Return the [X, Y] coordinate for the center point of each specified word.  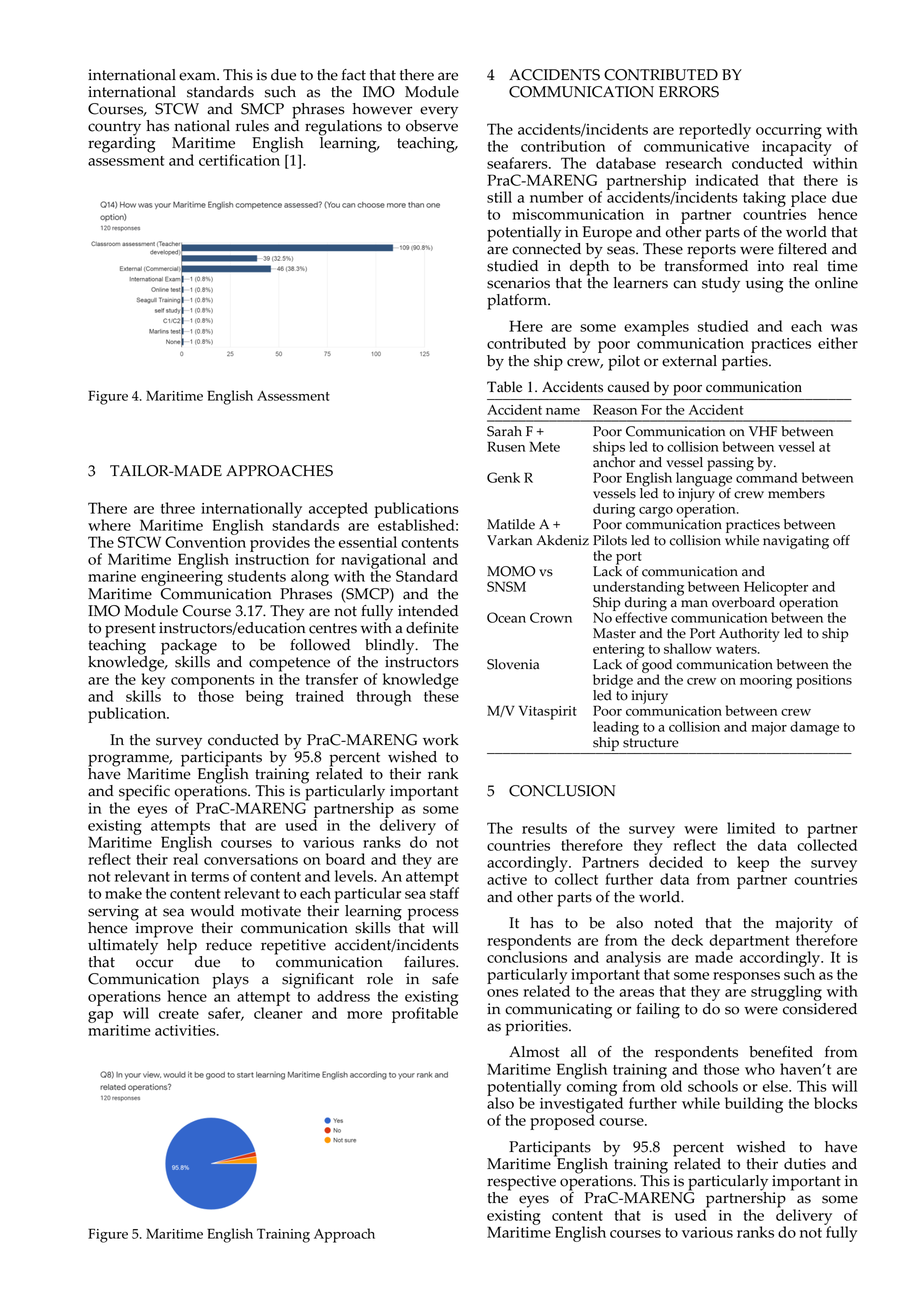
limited [751, 828]
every [439, 112]
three [178, 508]
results [544, 828]
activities [186, 1030]
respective [521, 1184]
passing [730, 464]
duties [805, 1164]
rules [252, 126]
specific [144, 793]
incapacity [796, 148]
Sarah [504, 431]
